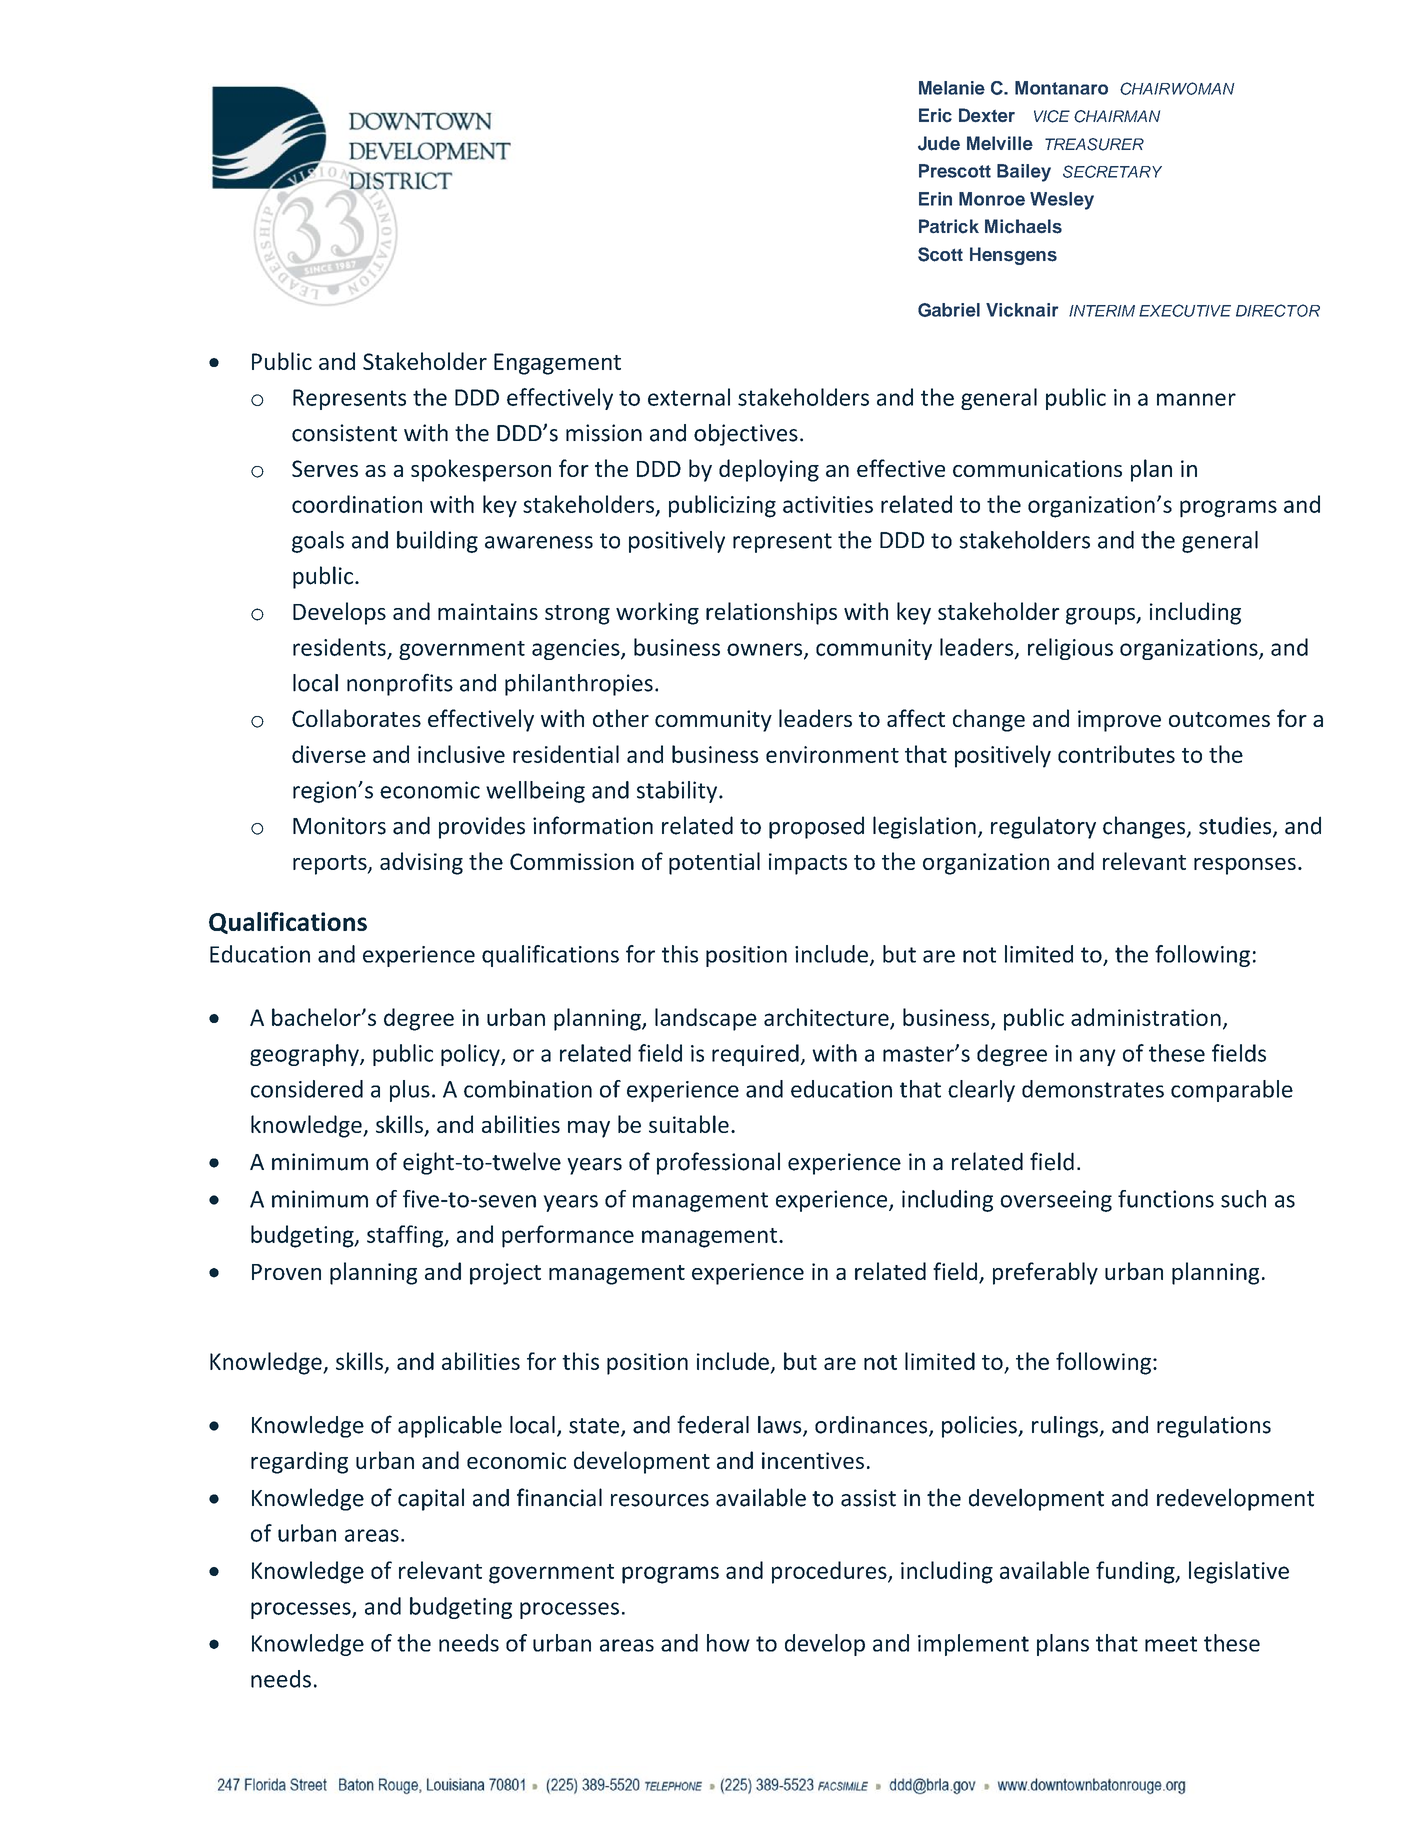 This screenshot has height=1831, width=1415. What do you see at coordinates (1117, 116) in the screenshot?
I see `CHAIRMAN` at bounding box center [1117, 116].
